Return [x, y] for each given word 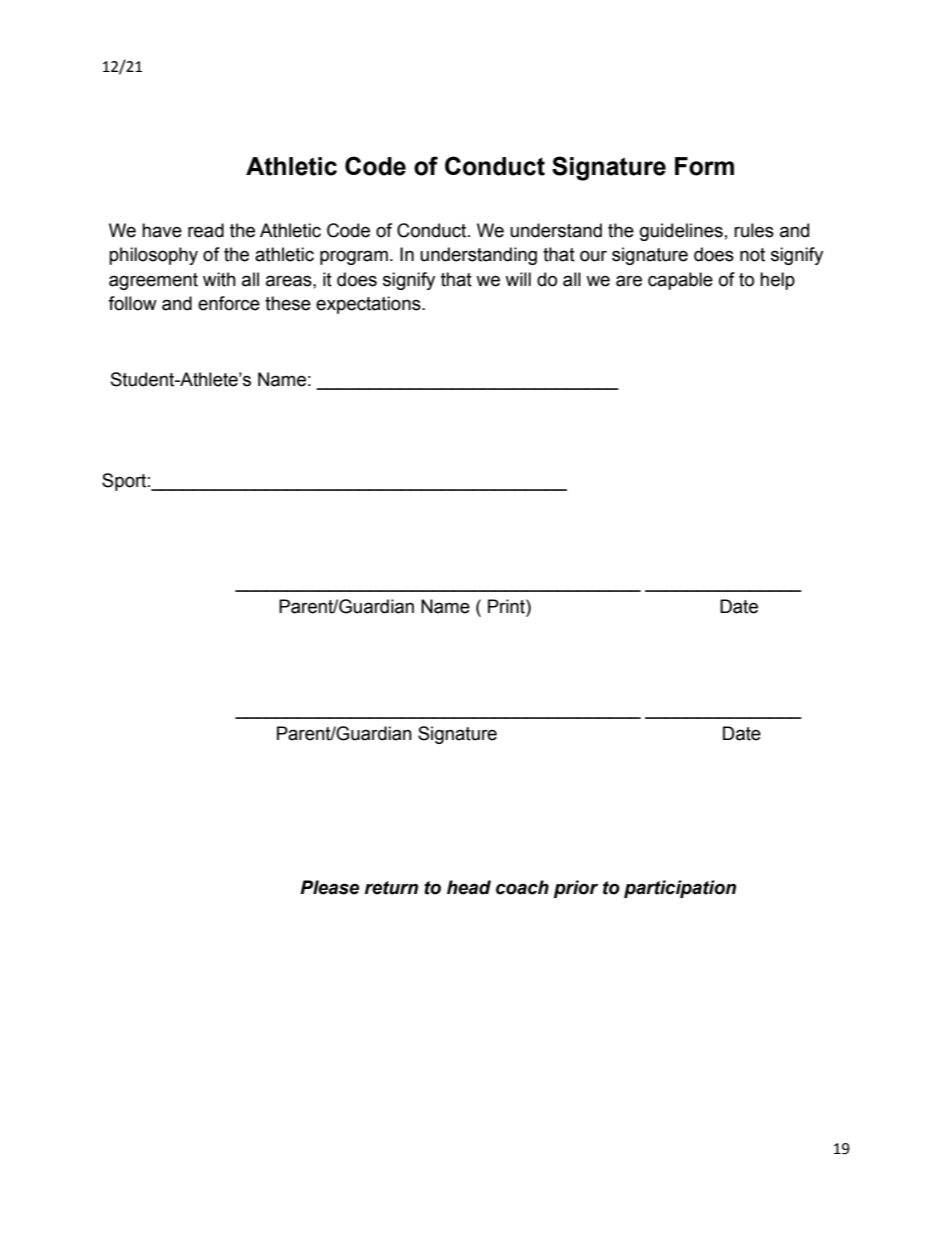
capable [680, 281]
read [206, 230]
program [354, 257]
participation [680, 889]
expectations [369, 305]
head [469, 887]
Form [704, 166]
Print [507, 606]
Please [329, 887]
